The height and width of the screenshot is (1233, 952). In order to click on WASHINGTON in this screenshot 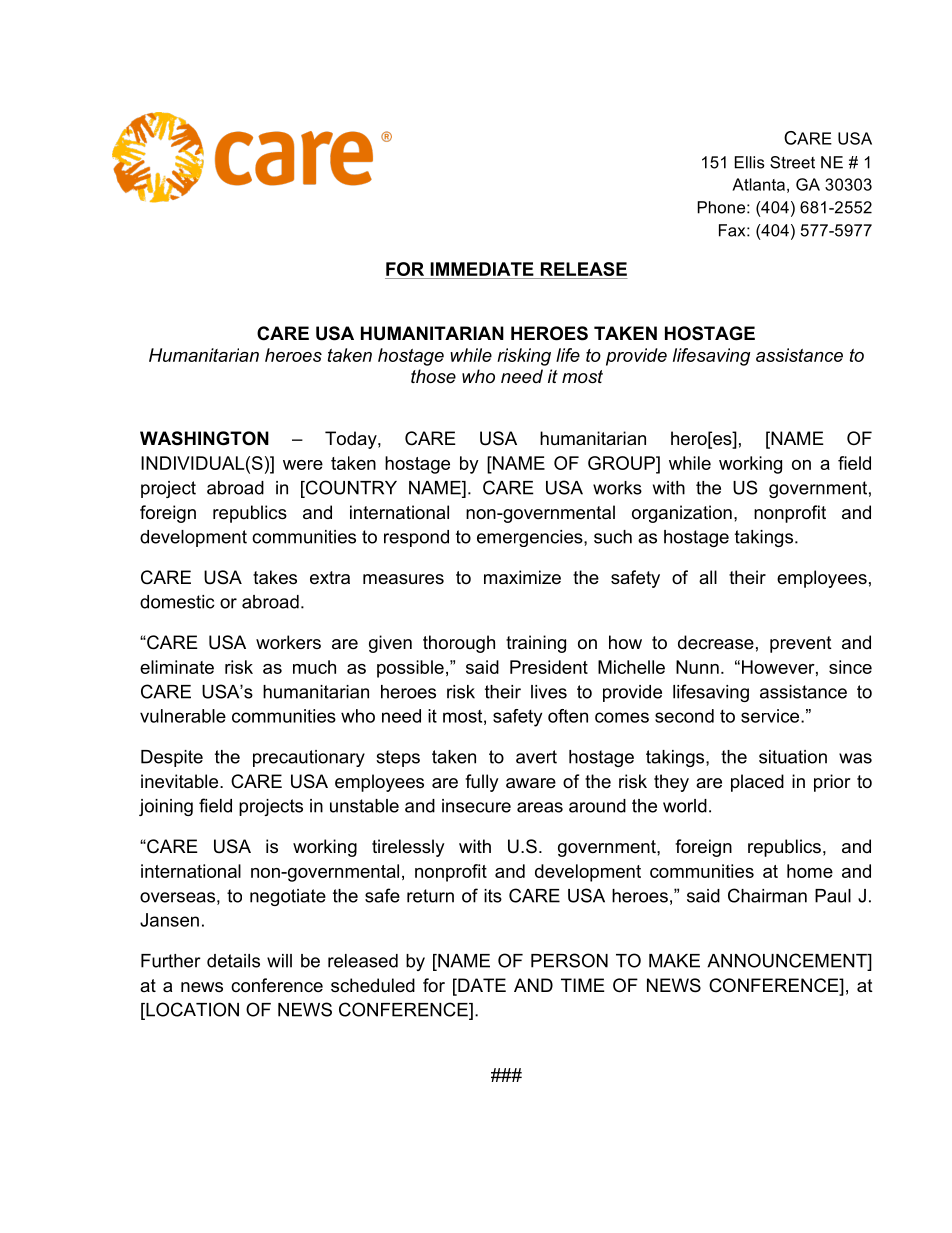, I will do `click(204, 438)`.
